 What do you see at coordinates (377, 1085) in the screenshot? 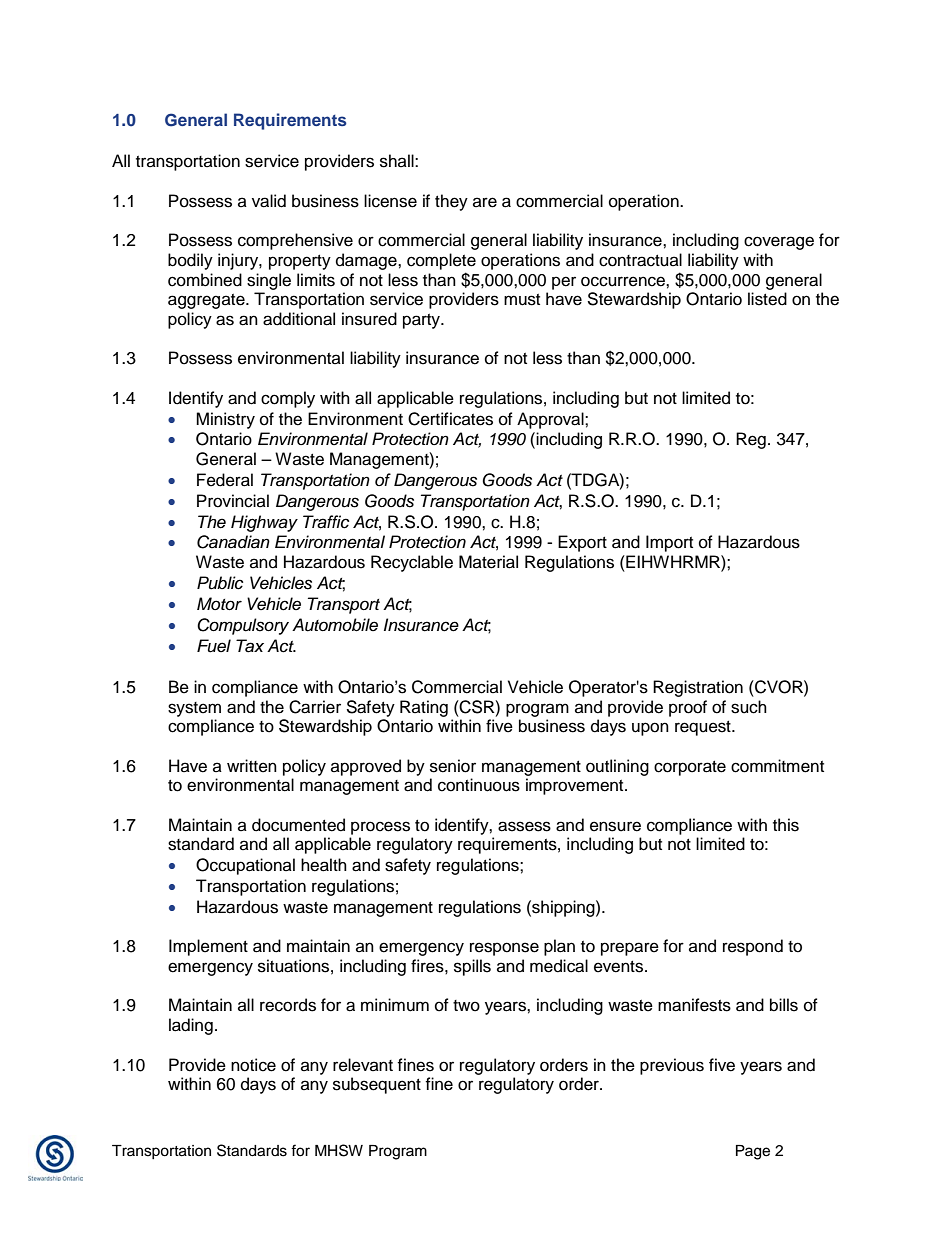
I see `subsequent` at bounding box center [377, 1085].
